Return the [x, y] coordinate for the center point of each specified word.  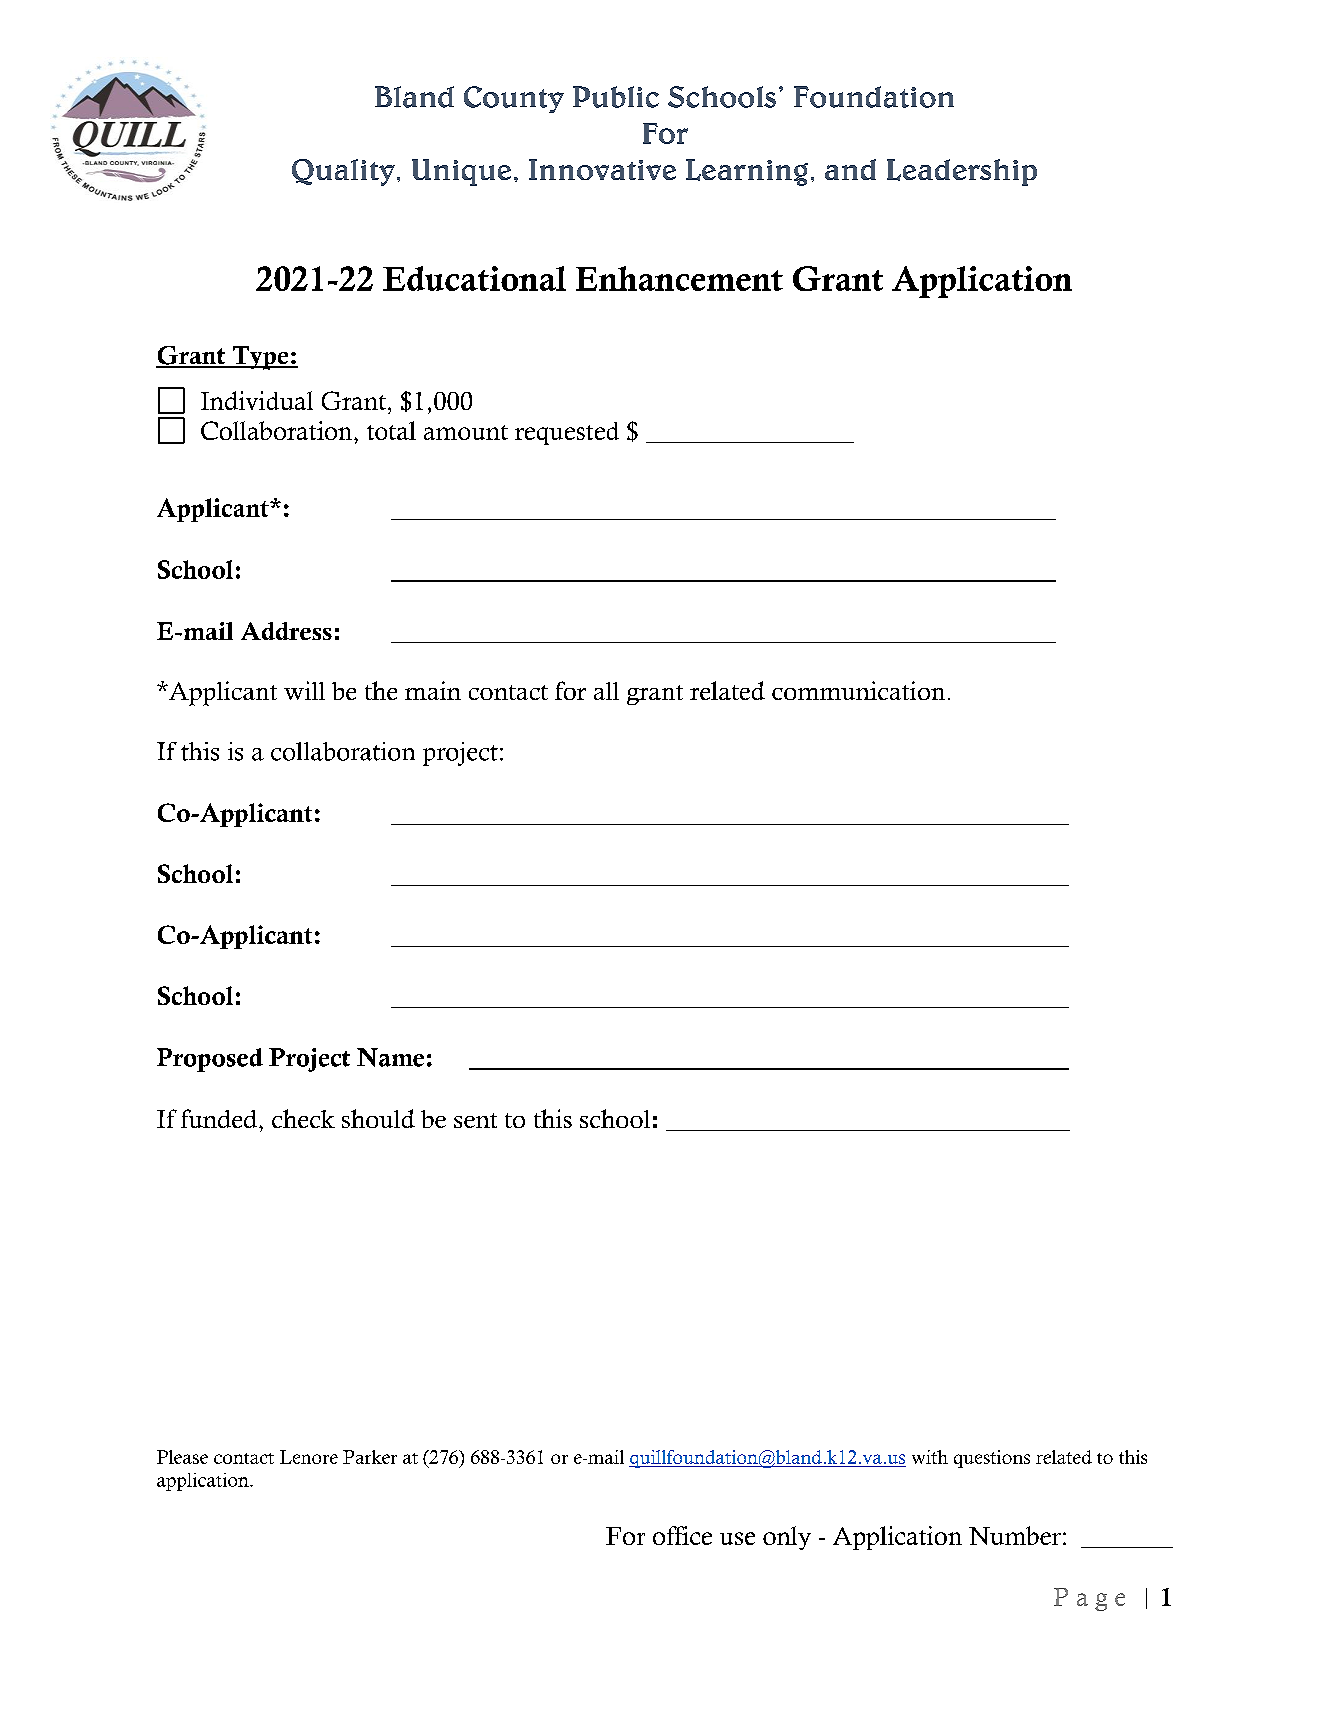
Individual [257, 400]
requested [567, 433]
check [303, 1118]
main [433, 690]
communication [858, 690]
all [606, 691]
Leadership [962, 172]
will [304, 690]
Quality [343, 172]
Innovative [602, 169]
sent [475, 1120]
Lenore [309, 1457]
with [930, 1457]
